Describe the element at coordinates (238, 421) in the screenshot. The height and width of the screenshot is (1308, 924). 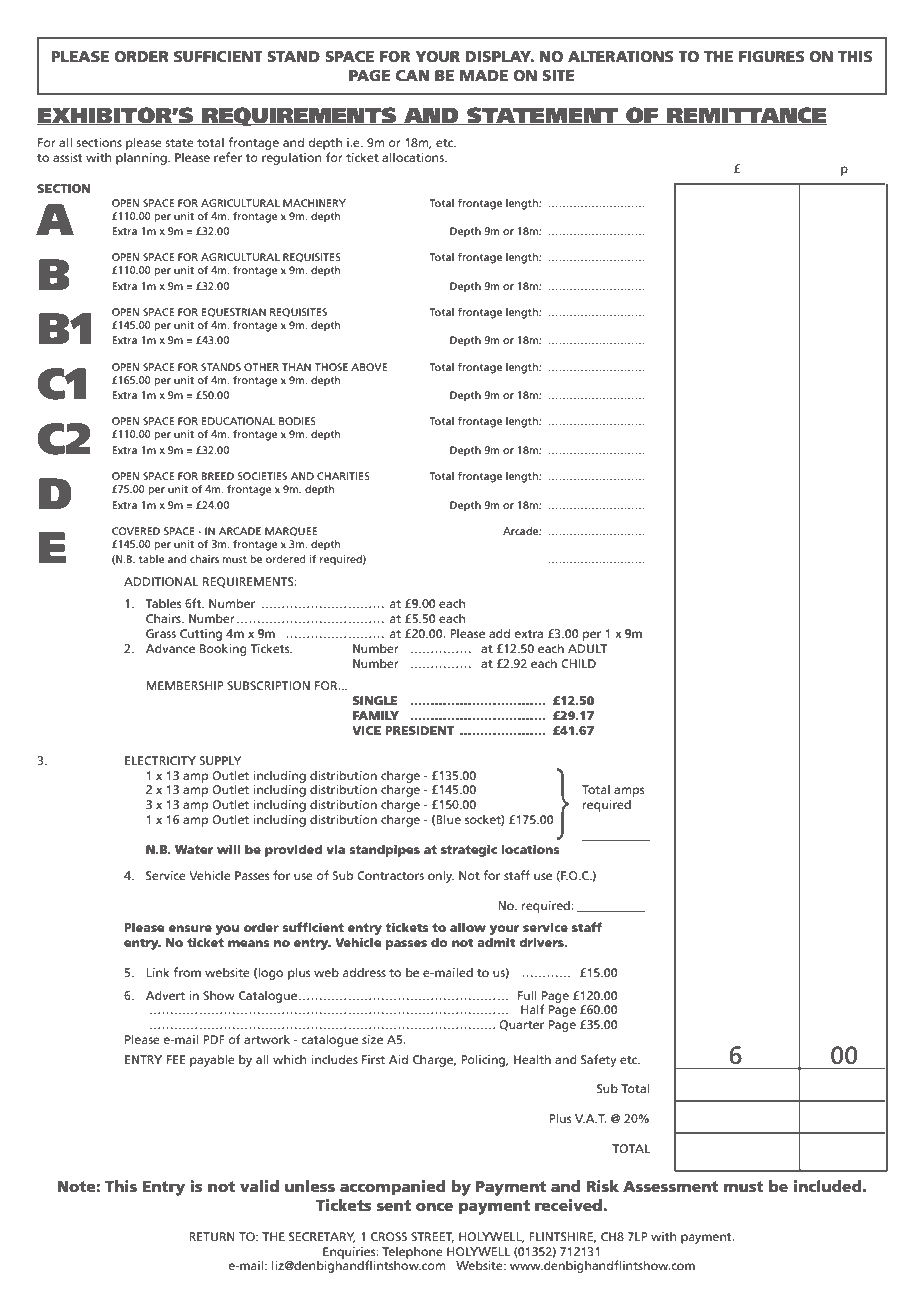
I see `EDUCATIONAL` at that location.
